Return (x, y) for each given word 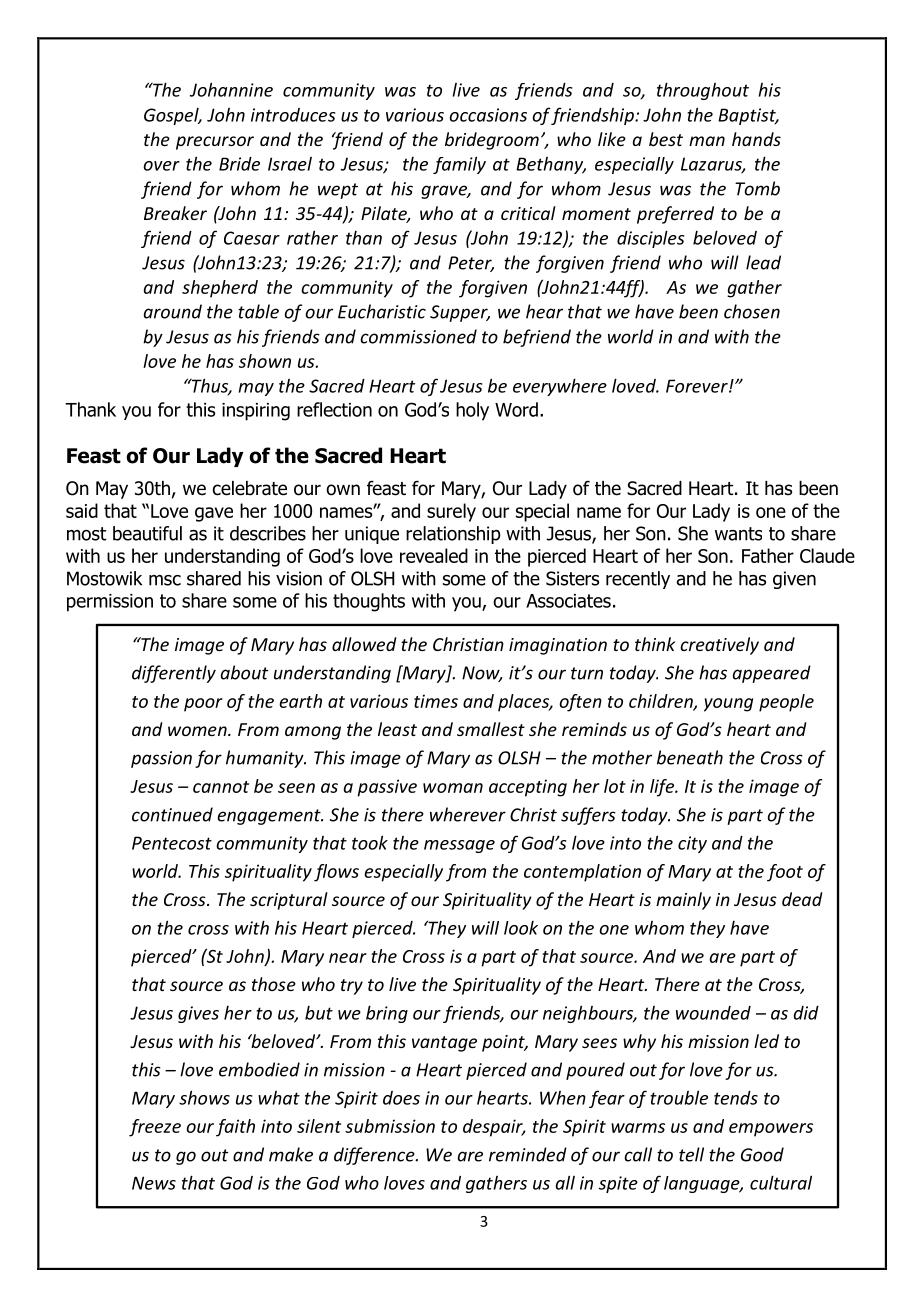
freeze (155, 1128)
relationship (453, 535)
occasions (488, 115)
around (173, 311)
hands (756, 139)
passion (161, 759)
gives (198, 1014)
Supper (460, 313)
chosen (752, 311)
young (728, 705)
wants (738, 534)
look (521, 928)
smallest (491, 729)
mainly (683, 901)
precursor (215, 143)
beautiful (147, 533)
